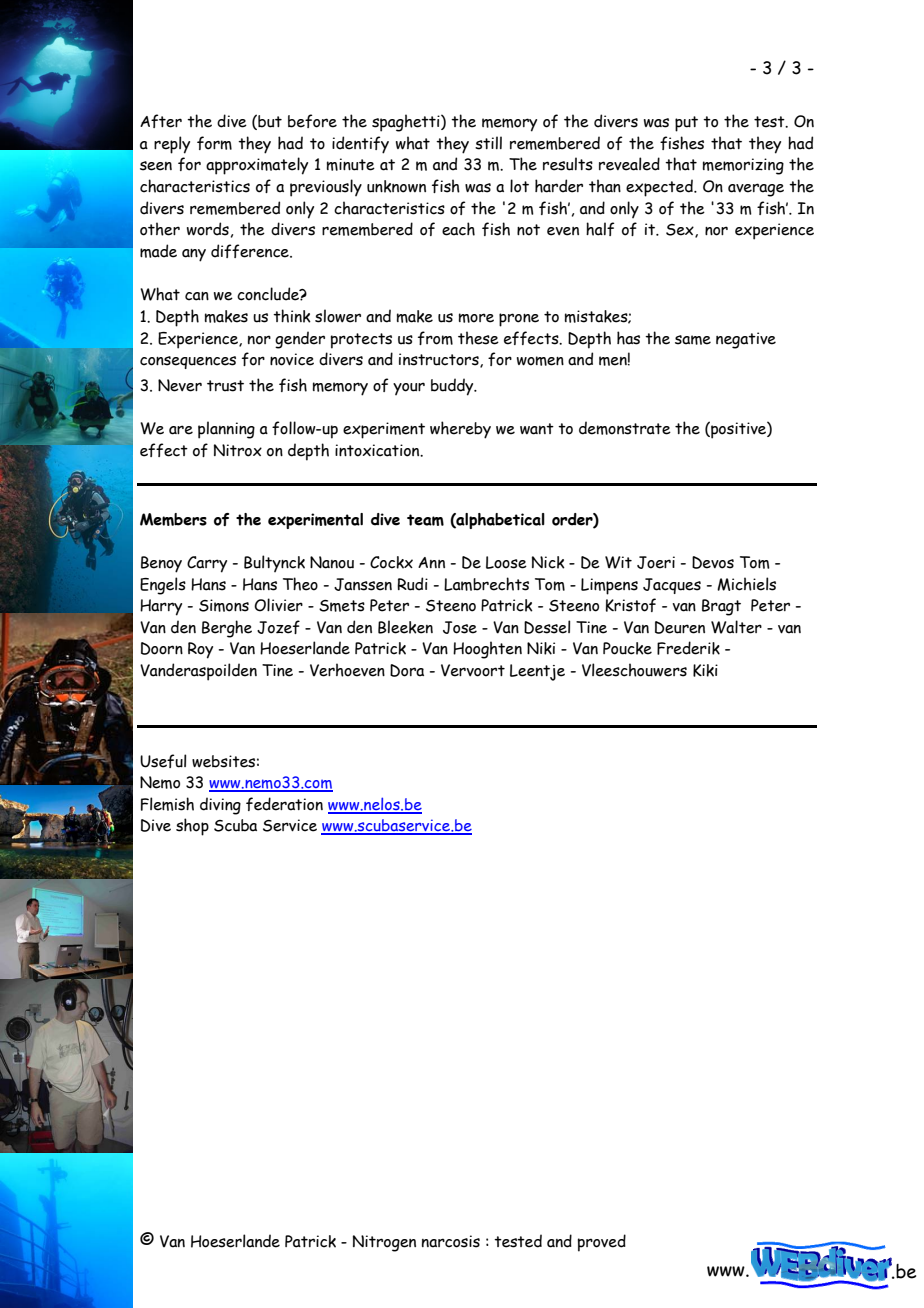 The width and height of the page is (924, 1308). Describe the element at coordinates (407, 670) in the page. I see `Dora` at that location.
